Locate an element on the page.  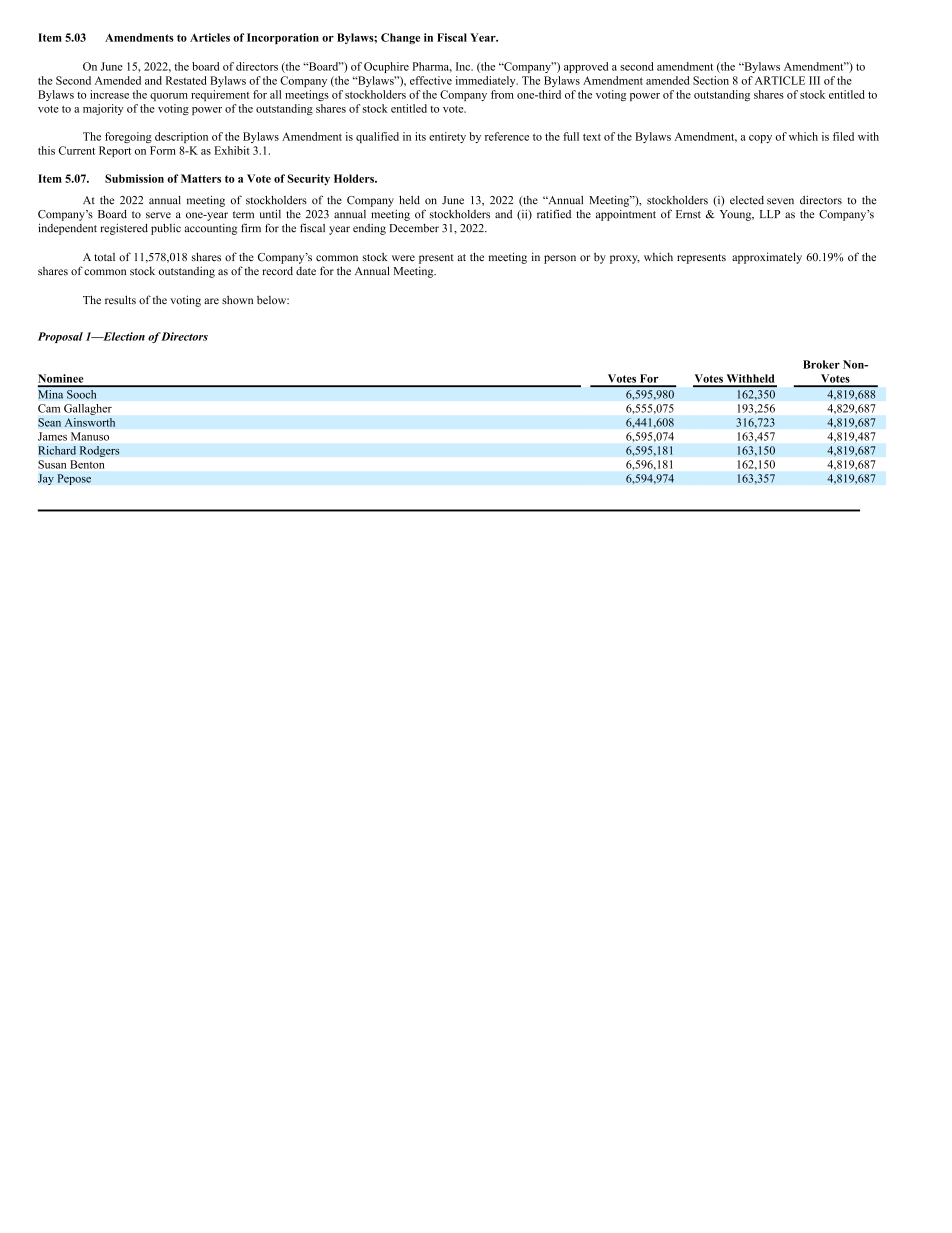
Rodgers is located at coordinates (99, 451).
